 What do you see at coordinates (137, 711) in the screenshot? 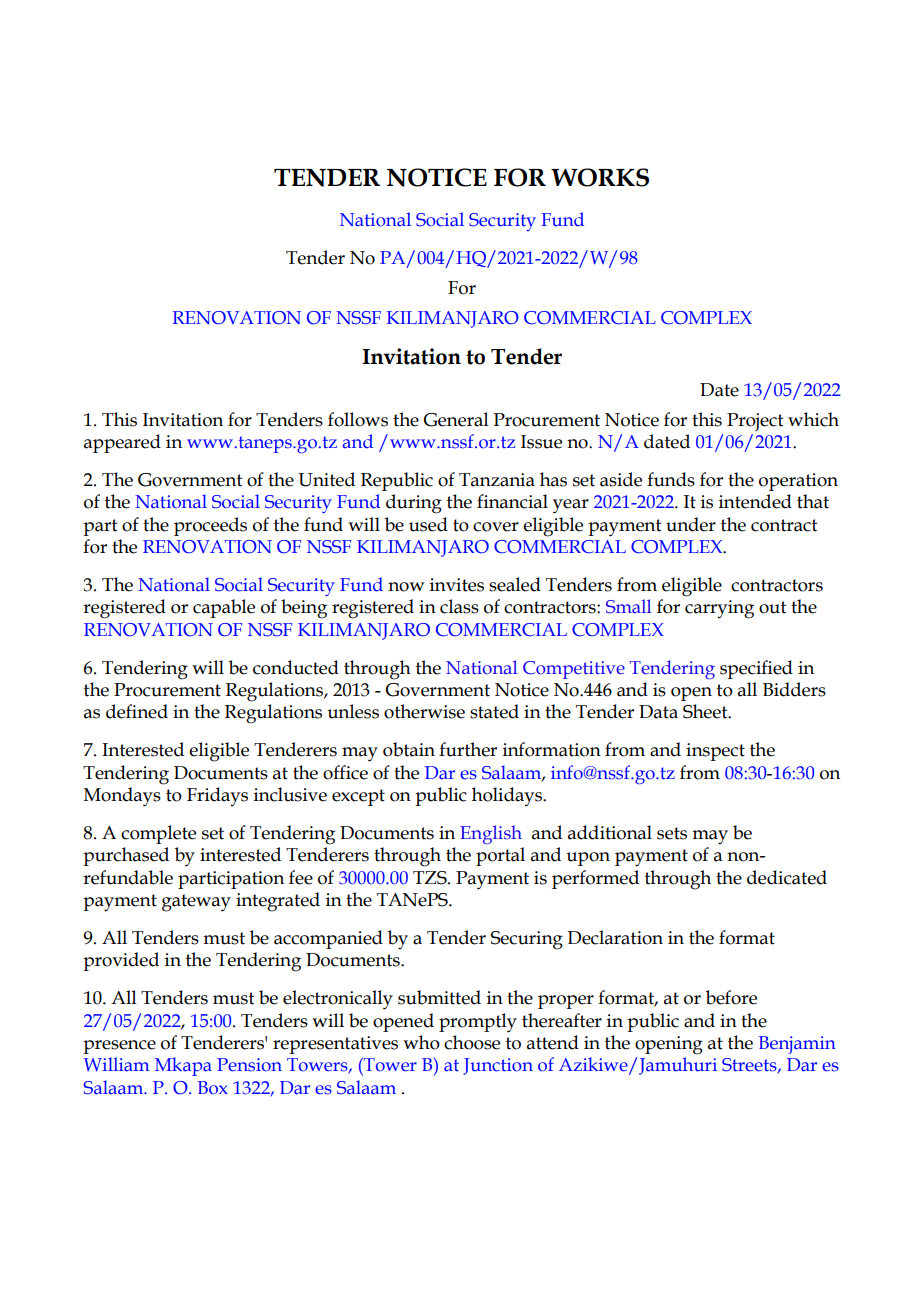
I see `defined` at bounding box center [137, 711].
